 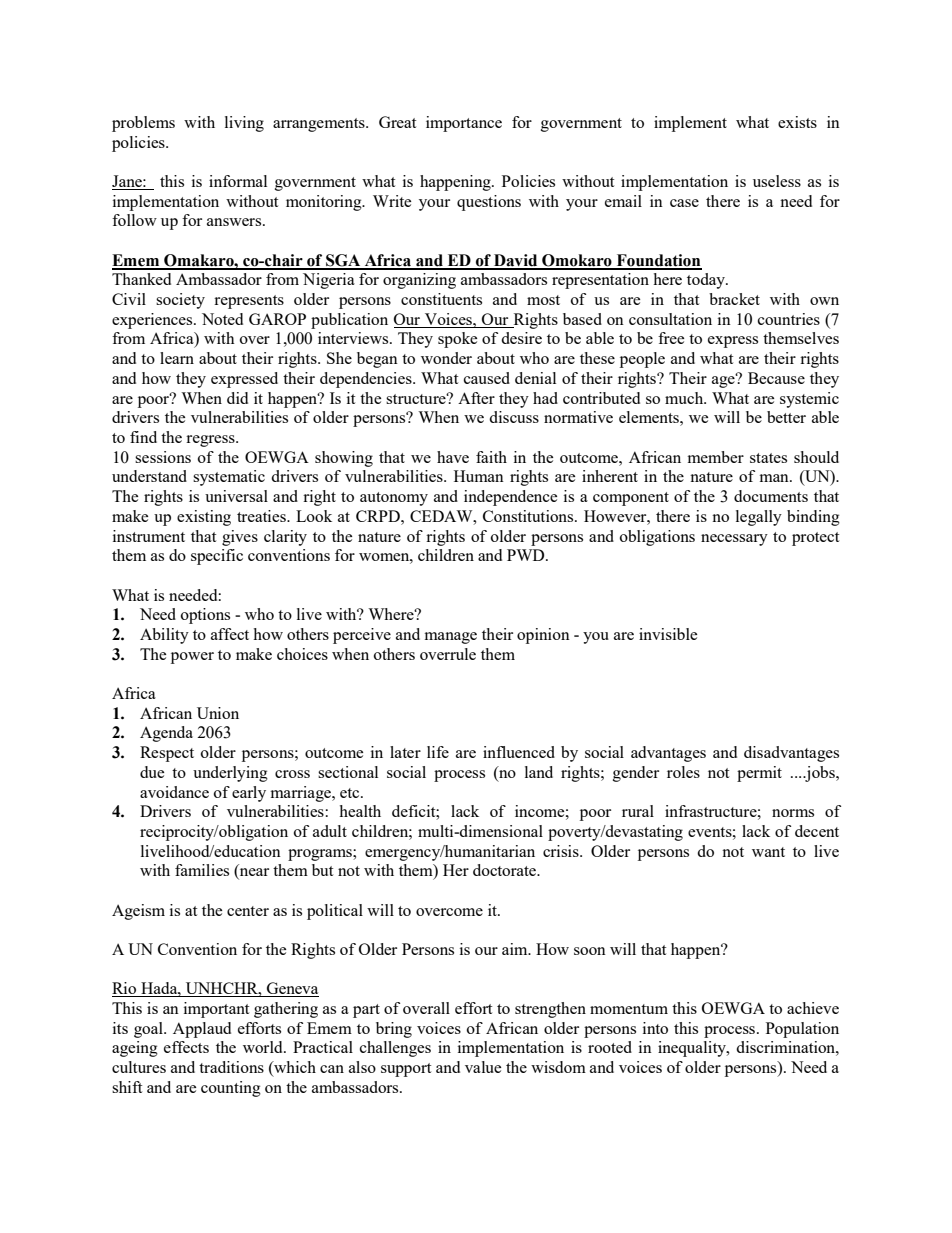 What do you see at coordinates (186, 1047) in the image?
I see `effects` at bounding box center [186, 1047].
